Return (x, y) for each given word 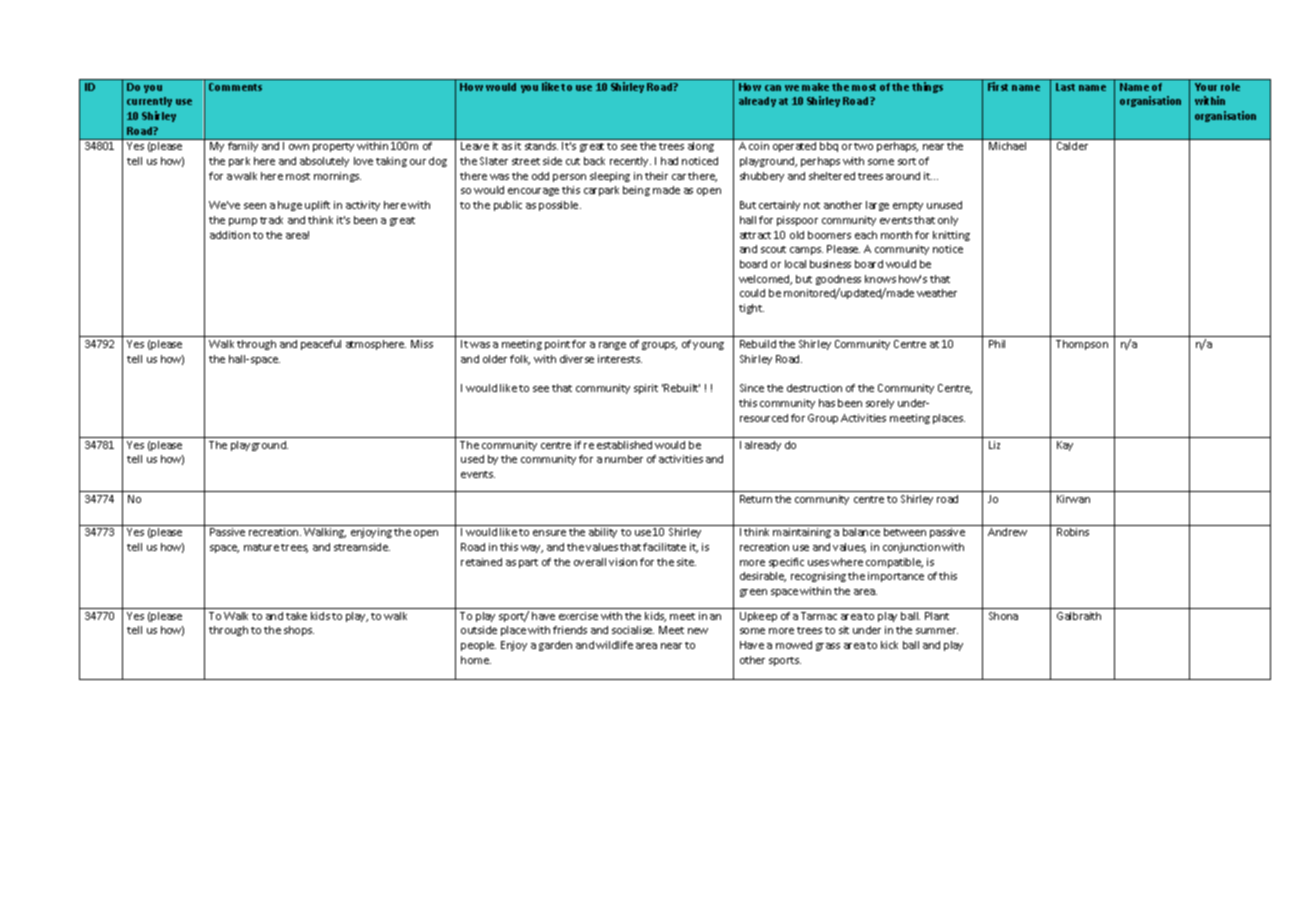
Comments (235, 87)
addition (230, 235)
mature (261, 547)
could (752, 293)
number (624, 459)
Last (1065, 87)
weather (937, 293)
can (773, 88)
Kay (1065, 446)
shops (299, 631)
